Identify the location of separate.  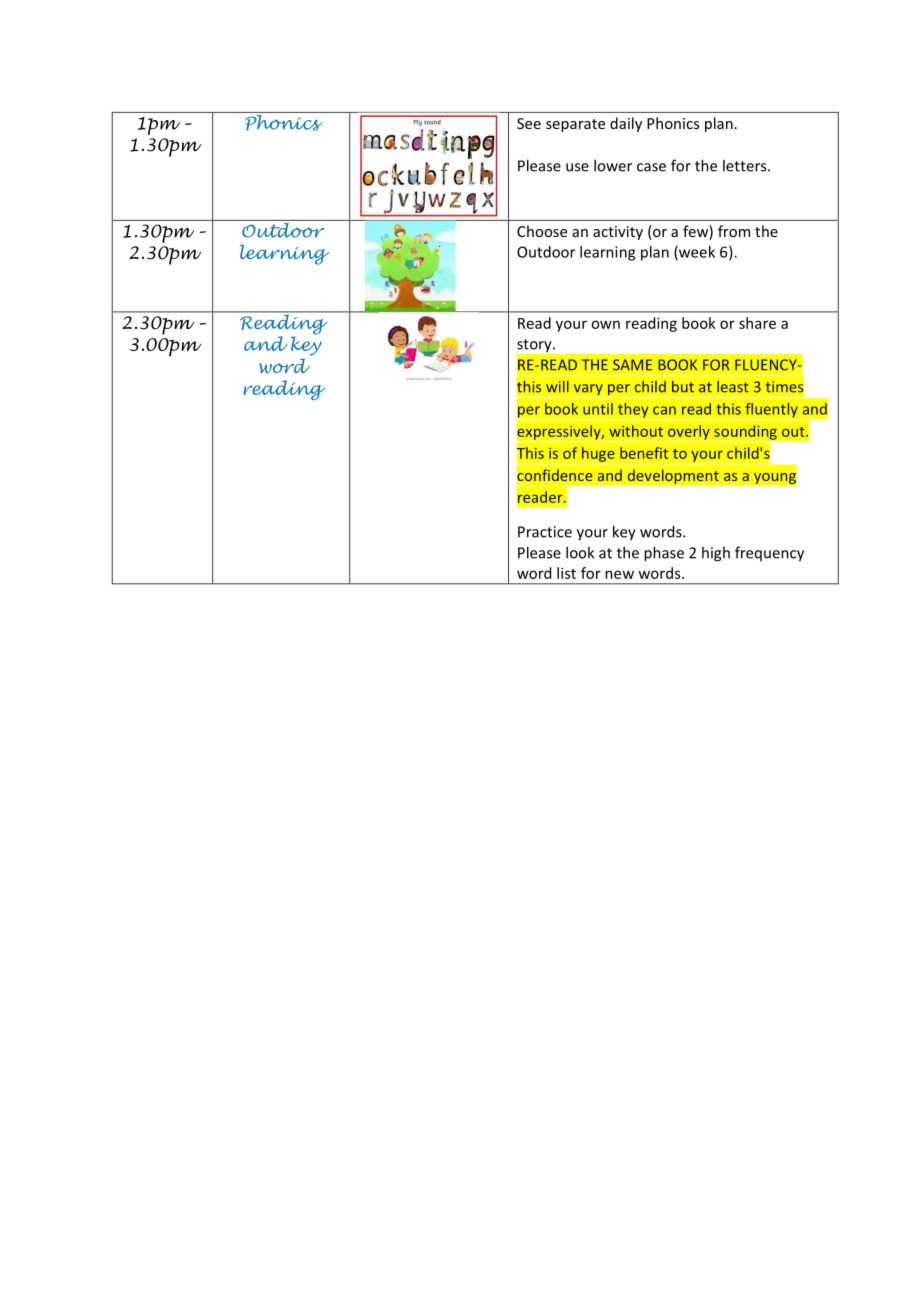
(575, 125).
